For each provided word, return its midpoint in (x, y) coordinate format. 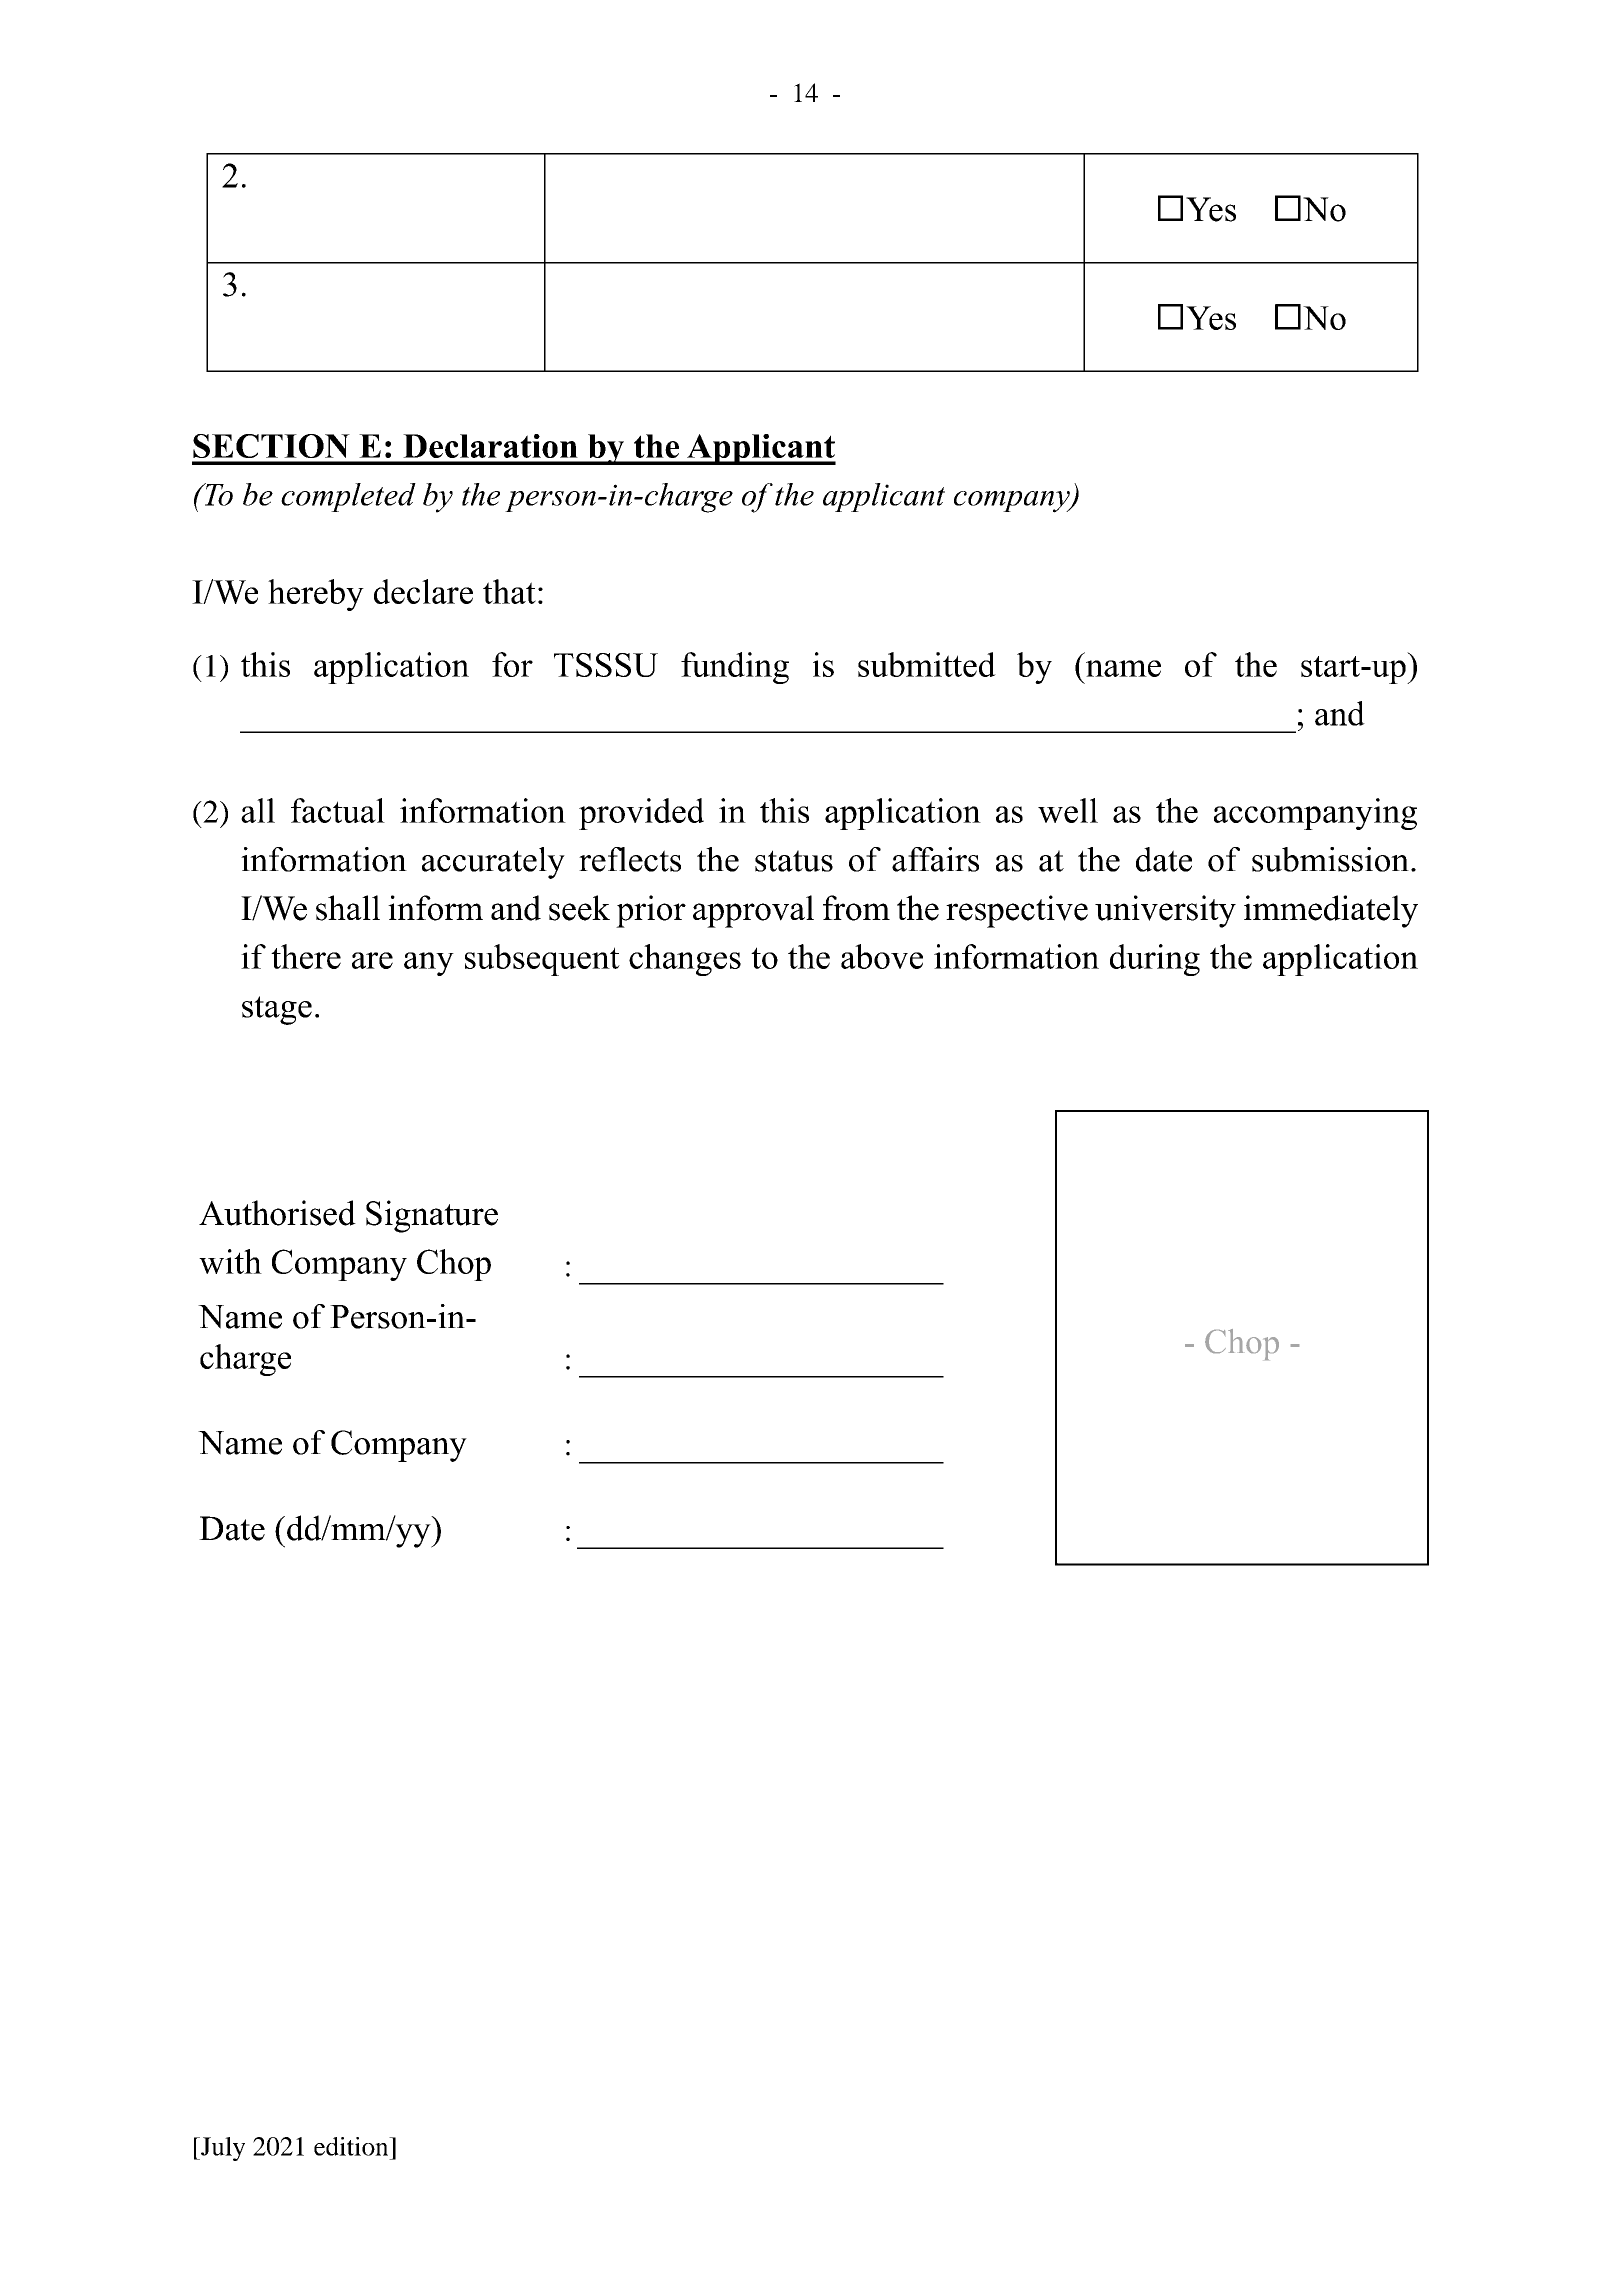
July (222, 2149)
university (1165, 911)
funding (735, 668)
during (1155, 960)
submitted (927, 664)
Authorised (277, 1213)
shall (348, 908)
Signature (432, 1216)
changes (685, 960)
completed (348, 497)
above (882, 956)
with (230, 1261)
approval (753, 911)
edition (352, 2146)
